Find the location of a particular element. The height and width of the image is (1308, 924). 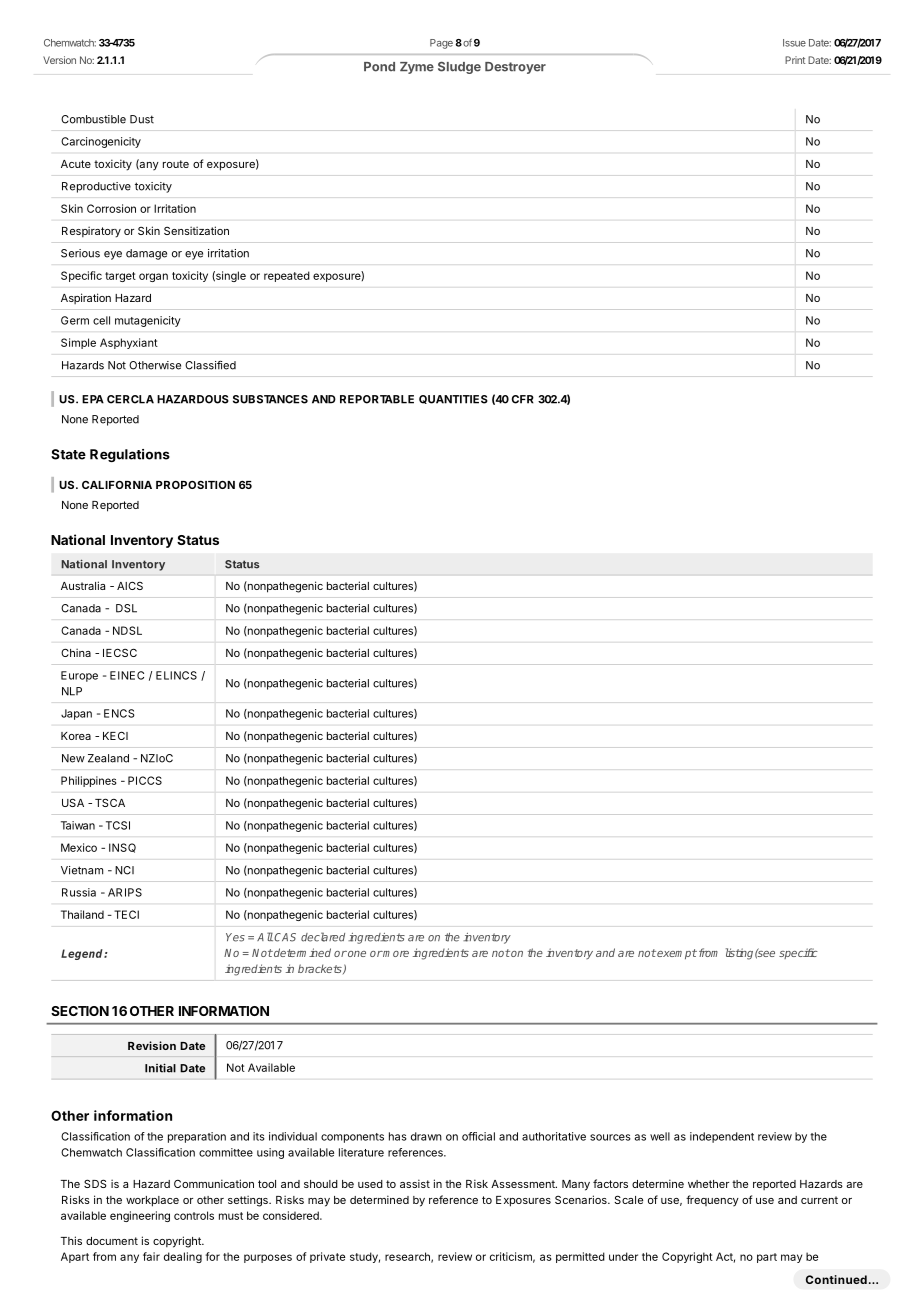

CFR is located at coordinates (523, 399).
